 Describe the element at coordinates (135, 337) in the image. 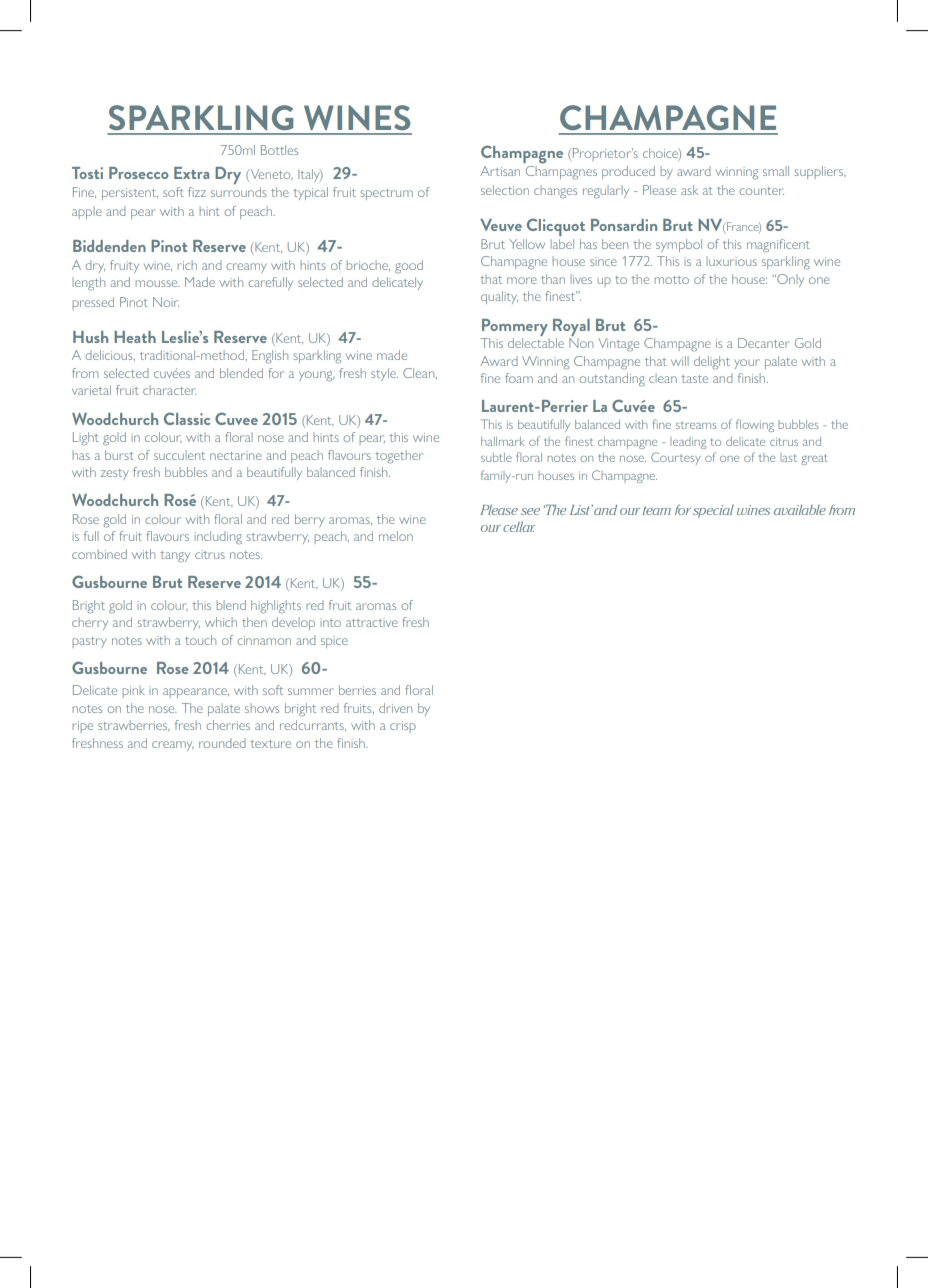

I see `Heath` at that location.
